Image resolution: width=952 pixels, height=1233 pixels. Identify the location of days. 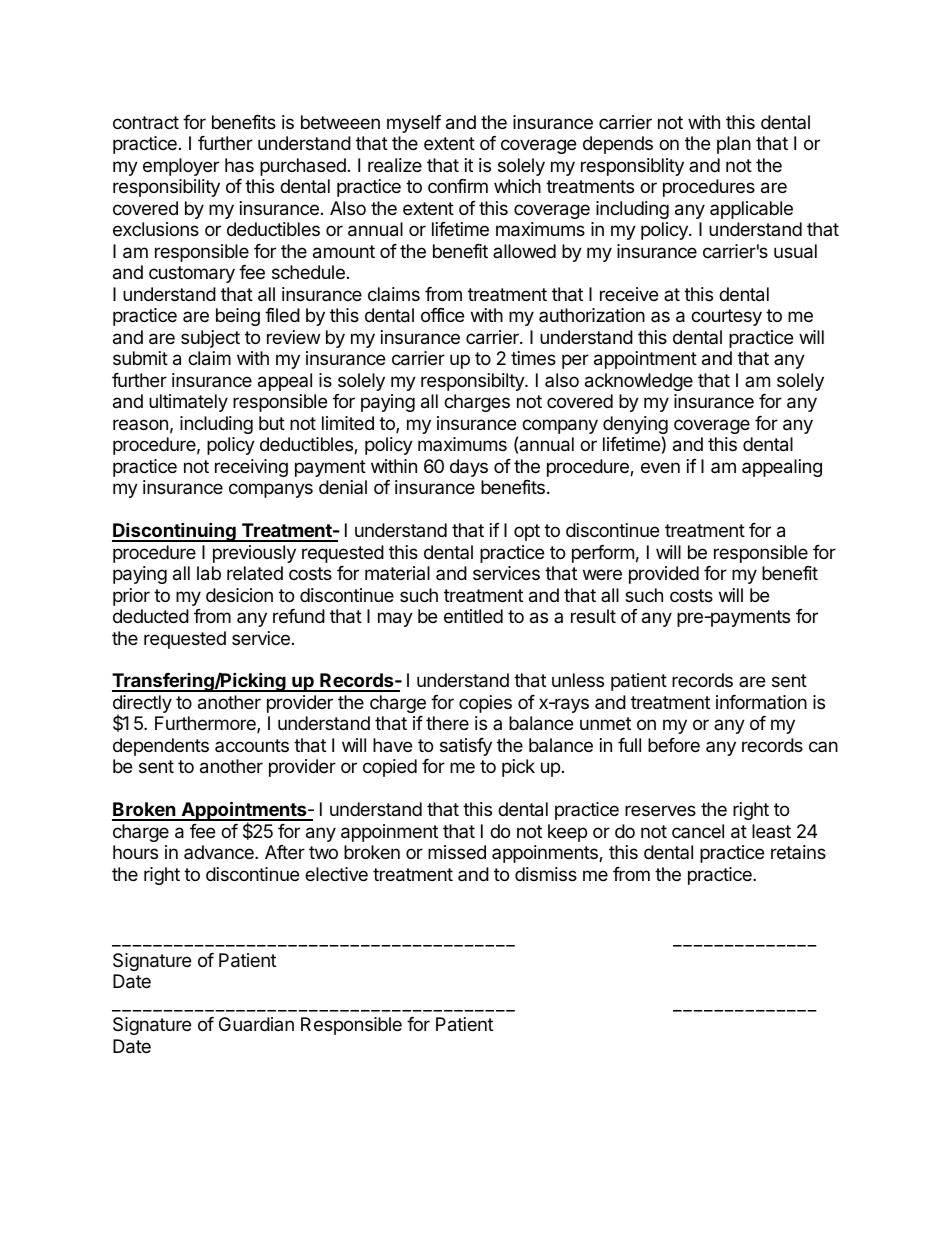
(469, 468).
